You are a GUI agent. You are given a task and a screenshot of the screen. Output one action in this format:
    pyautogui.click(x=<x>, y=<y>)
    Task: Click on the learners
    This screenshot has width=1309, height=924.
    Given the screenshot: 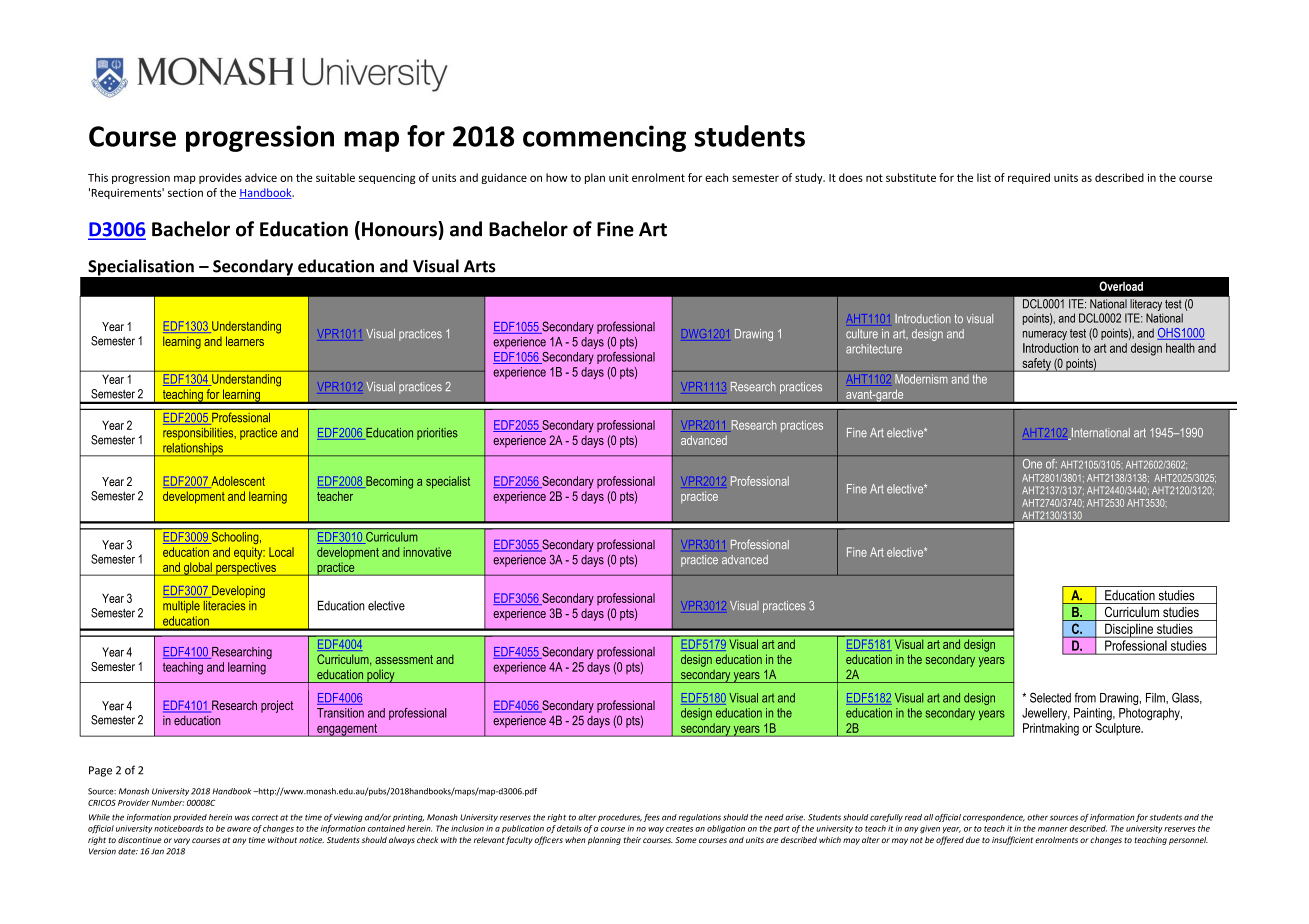 What is the action you would take?
    pyautogui.click(x=245, y=341)
